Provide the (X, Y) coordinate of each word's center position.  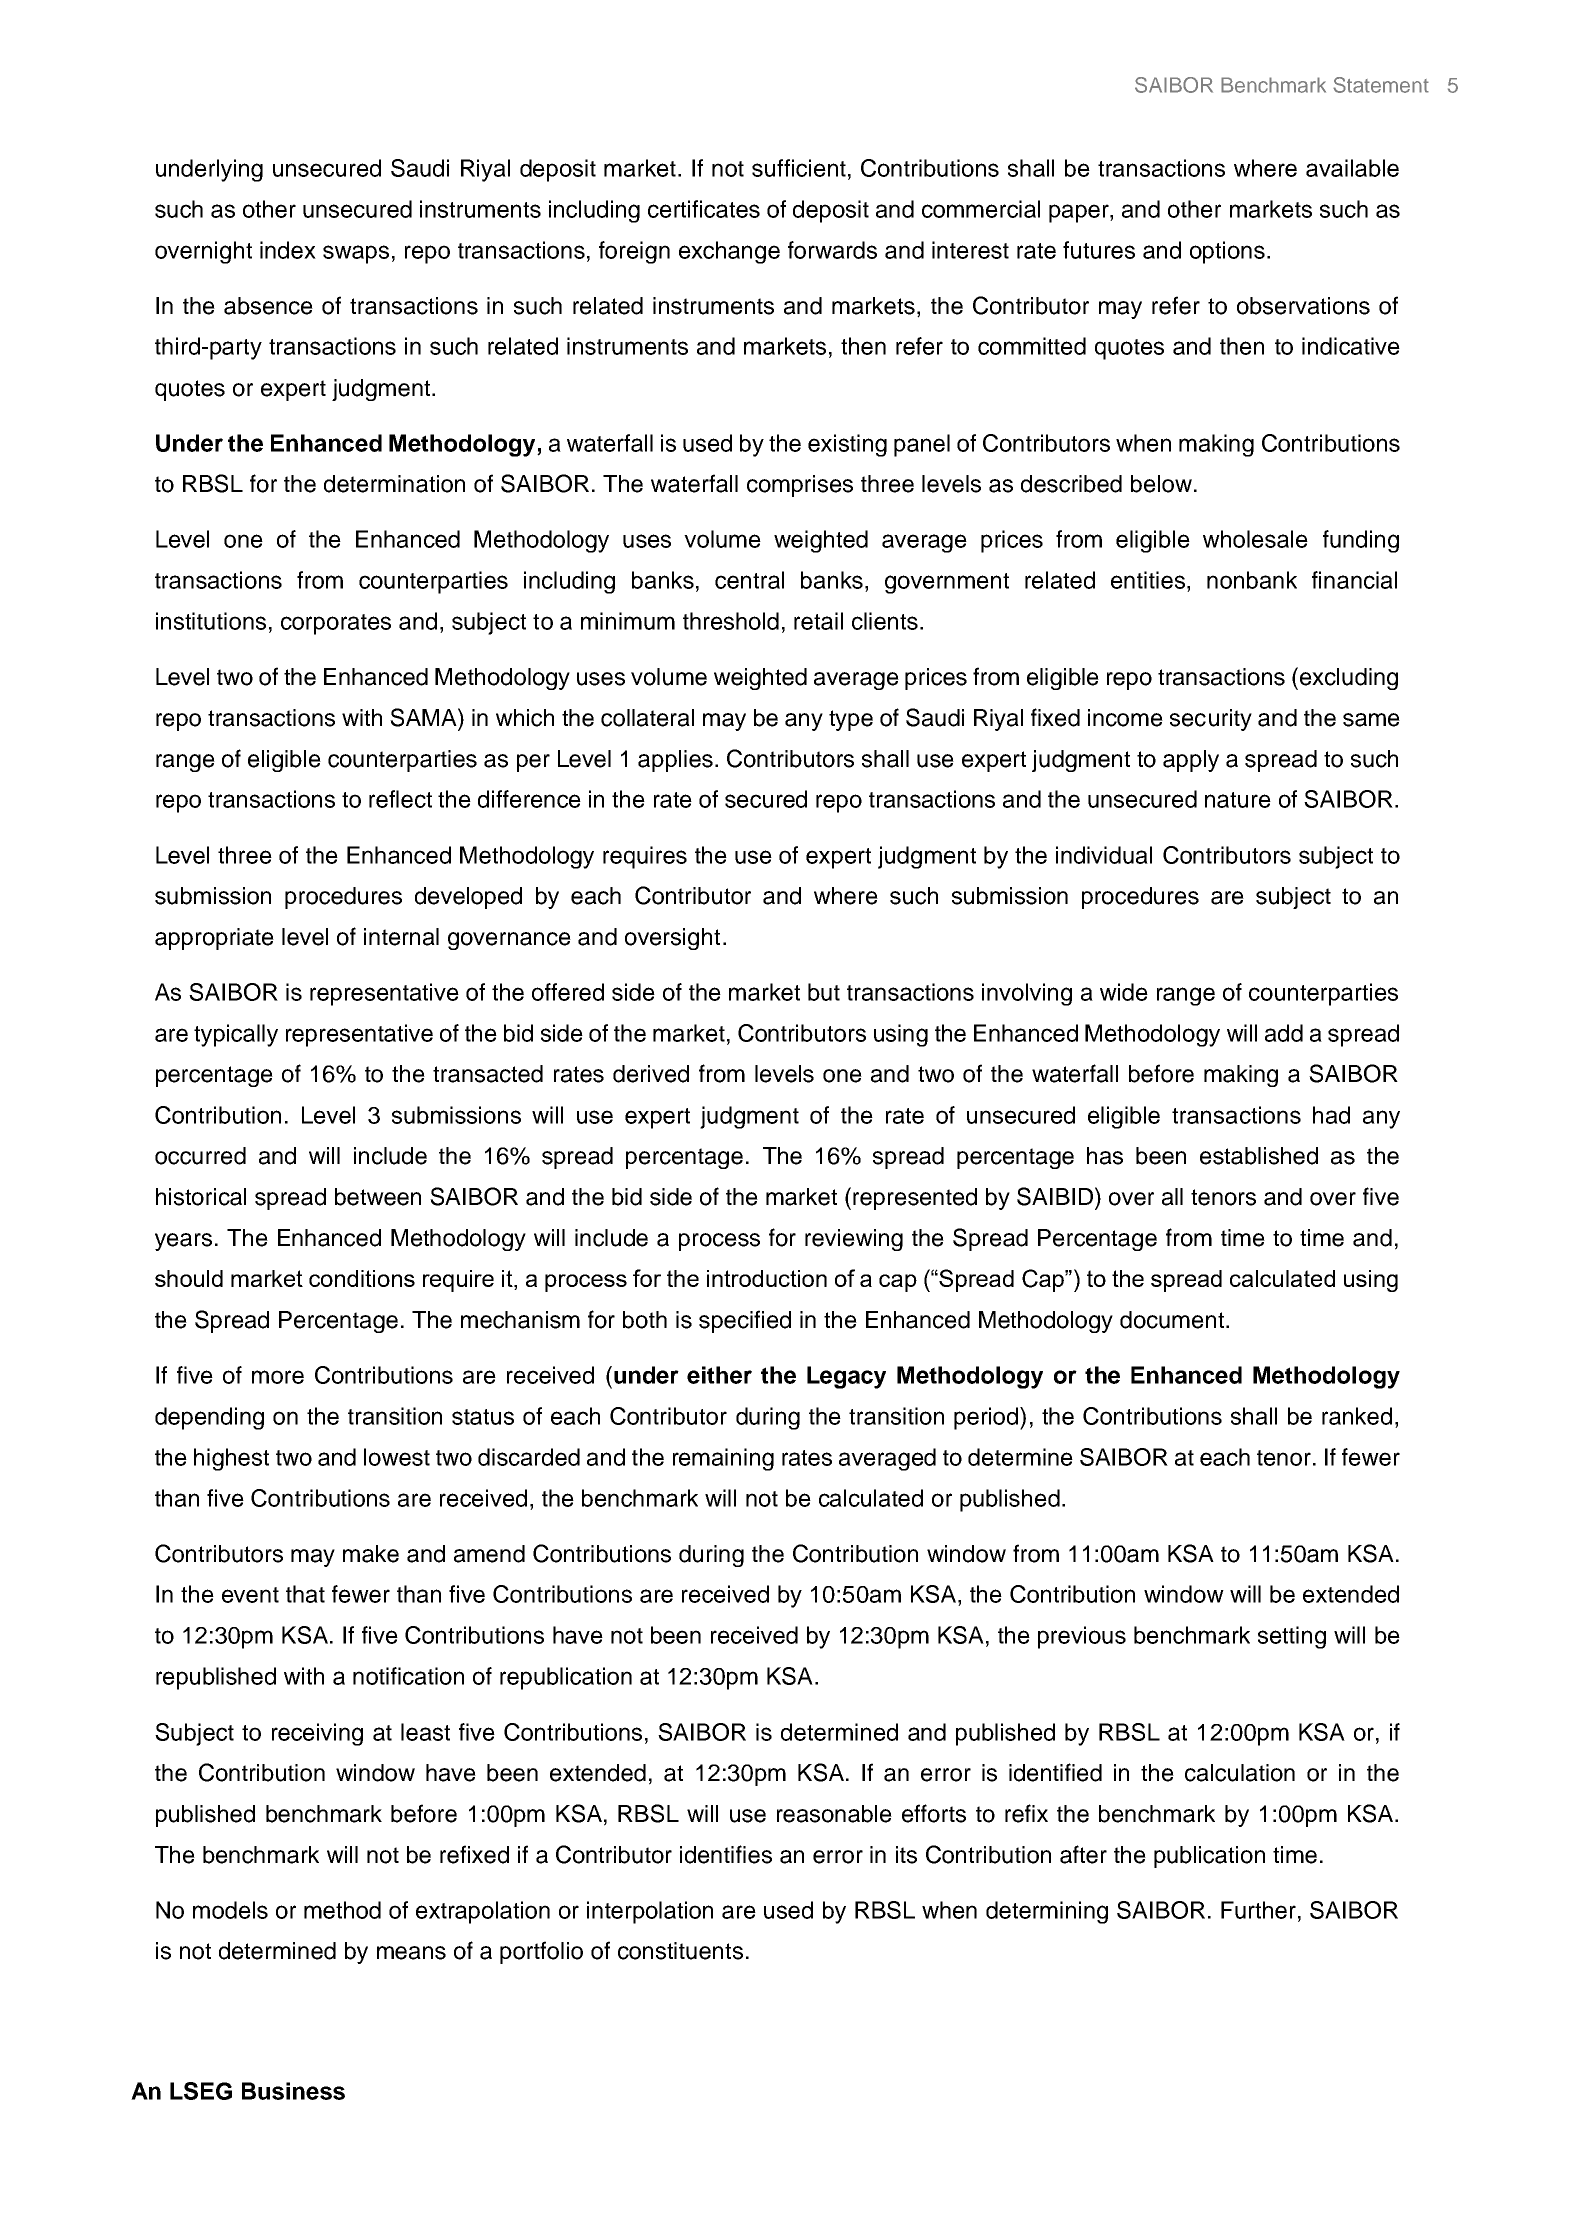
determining (1047, 1912)
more (278, 1377)
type (851, 720)
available (1352, 168)
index (288, 250)
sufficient (799, 168)
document (1172, 1320)
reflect (400, 799)
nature (1238, 800)
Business (293, 2091)
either (719, 1375)
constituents (680, 1951)
